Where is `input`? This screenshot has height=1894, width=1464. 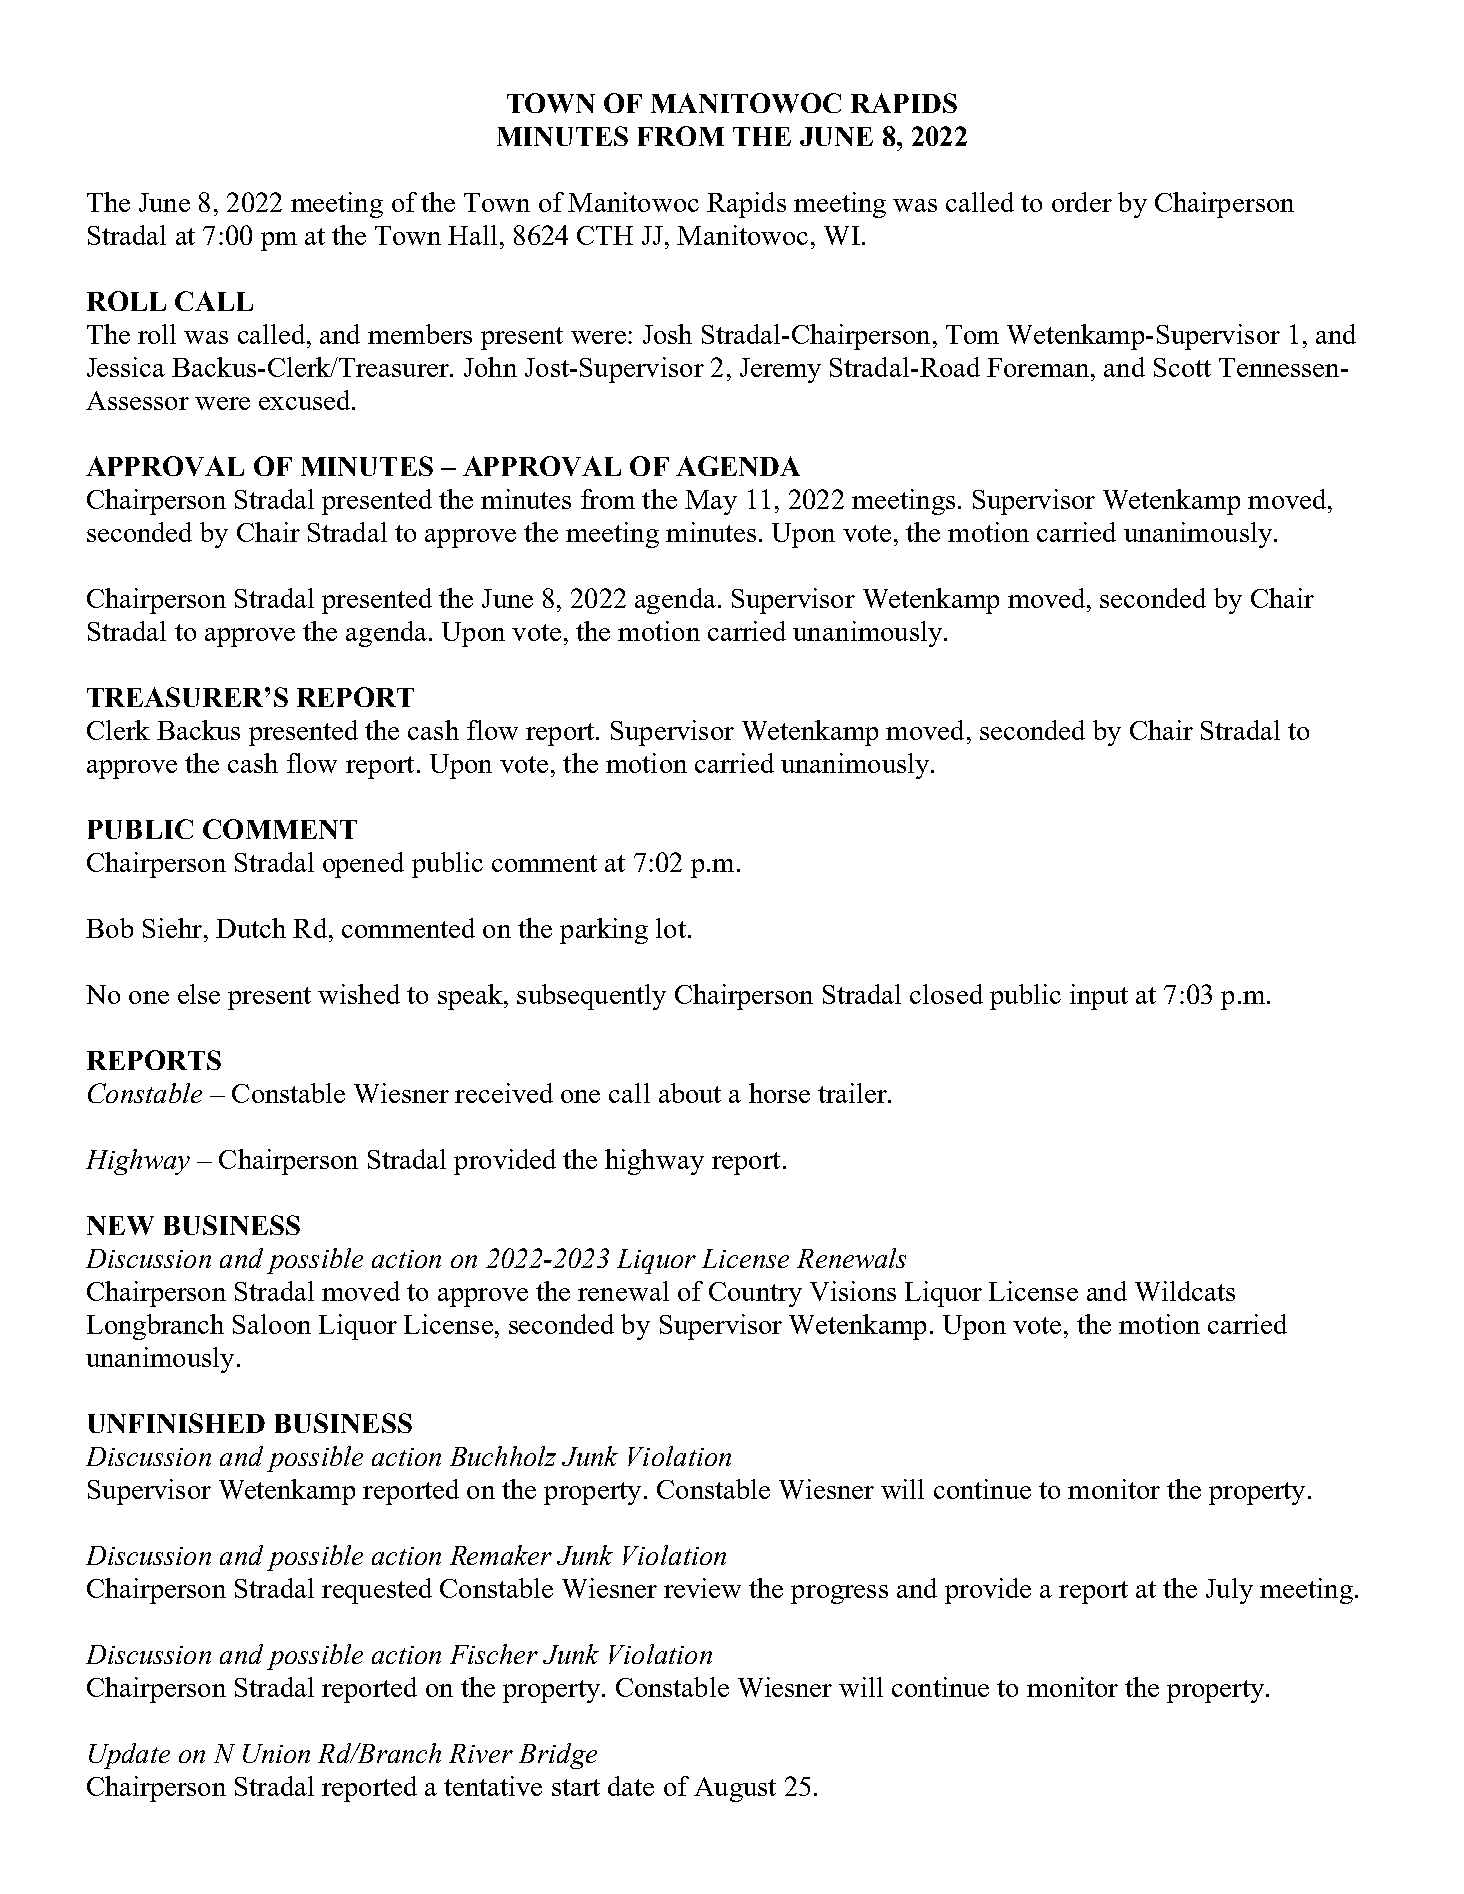 input is located at coordinates (1099, 997).
